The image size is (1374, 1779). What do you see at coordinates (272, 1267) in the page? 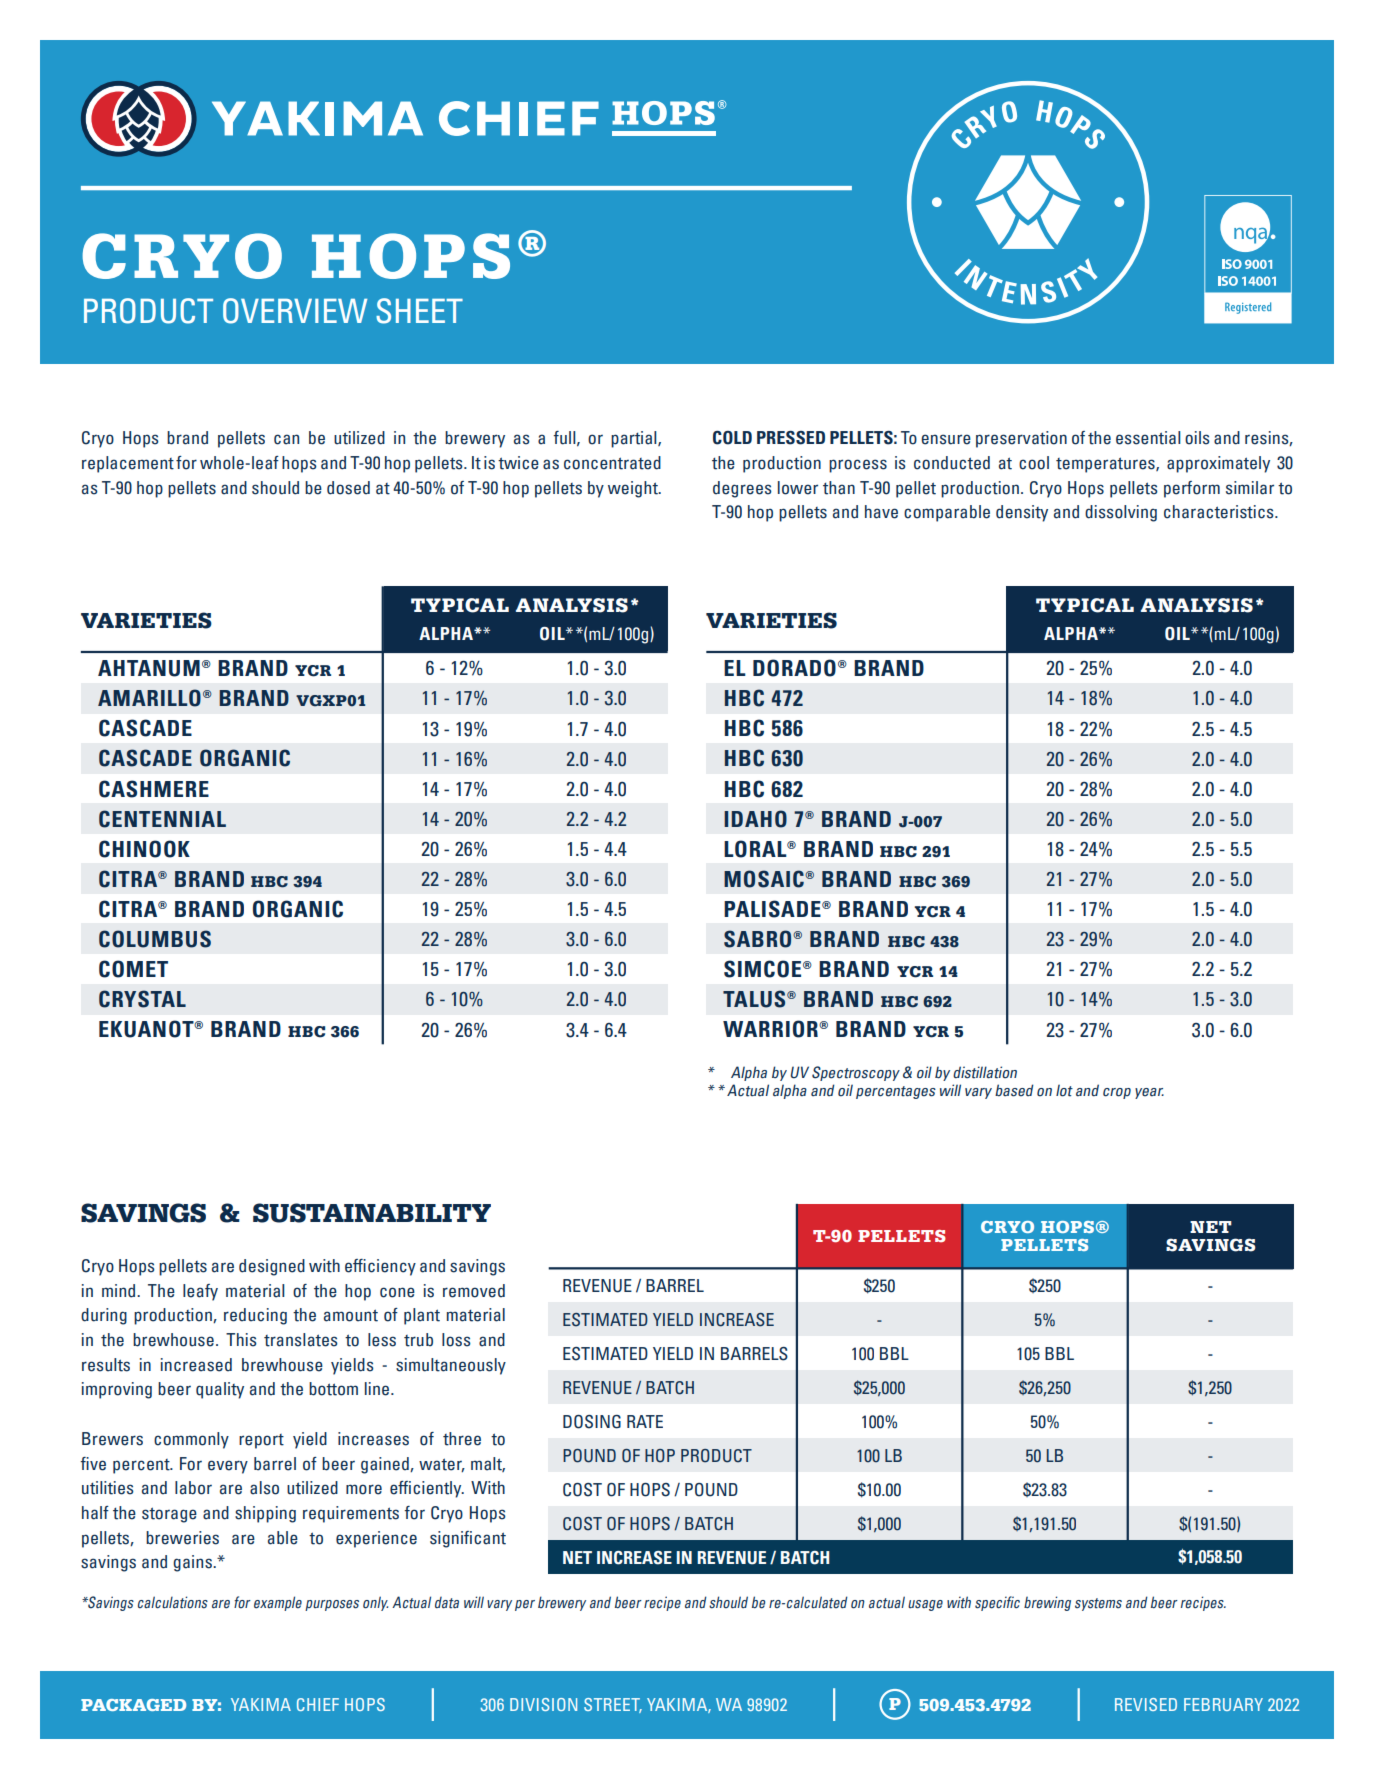
I see `designed` at bounding box center [272, 1267].
